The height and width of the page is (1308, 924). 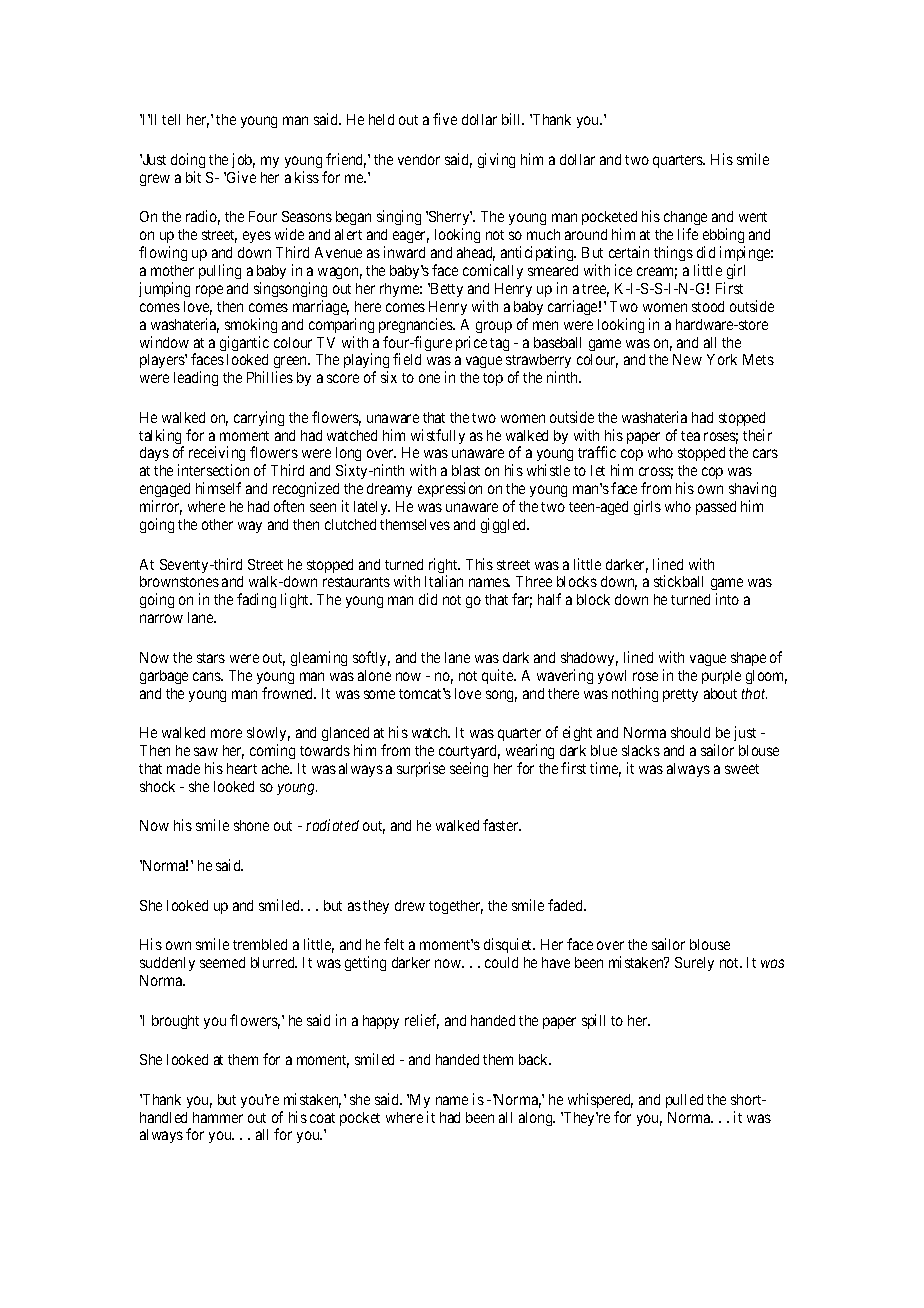 What do you see at coordinates (242, 768) in the page?
I see `heart` at bounding box center [242, 768].
